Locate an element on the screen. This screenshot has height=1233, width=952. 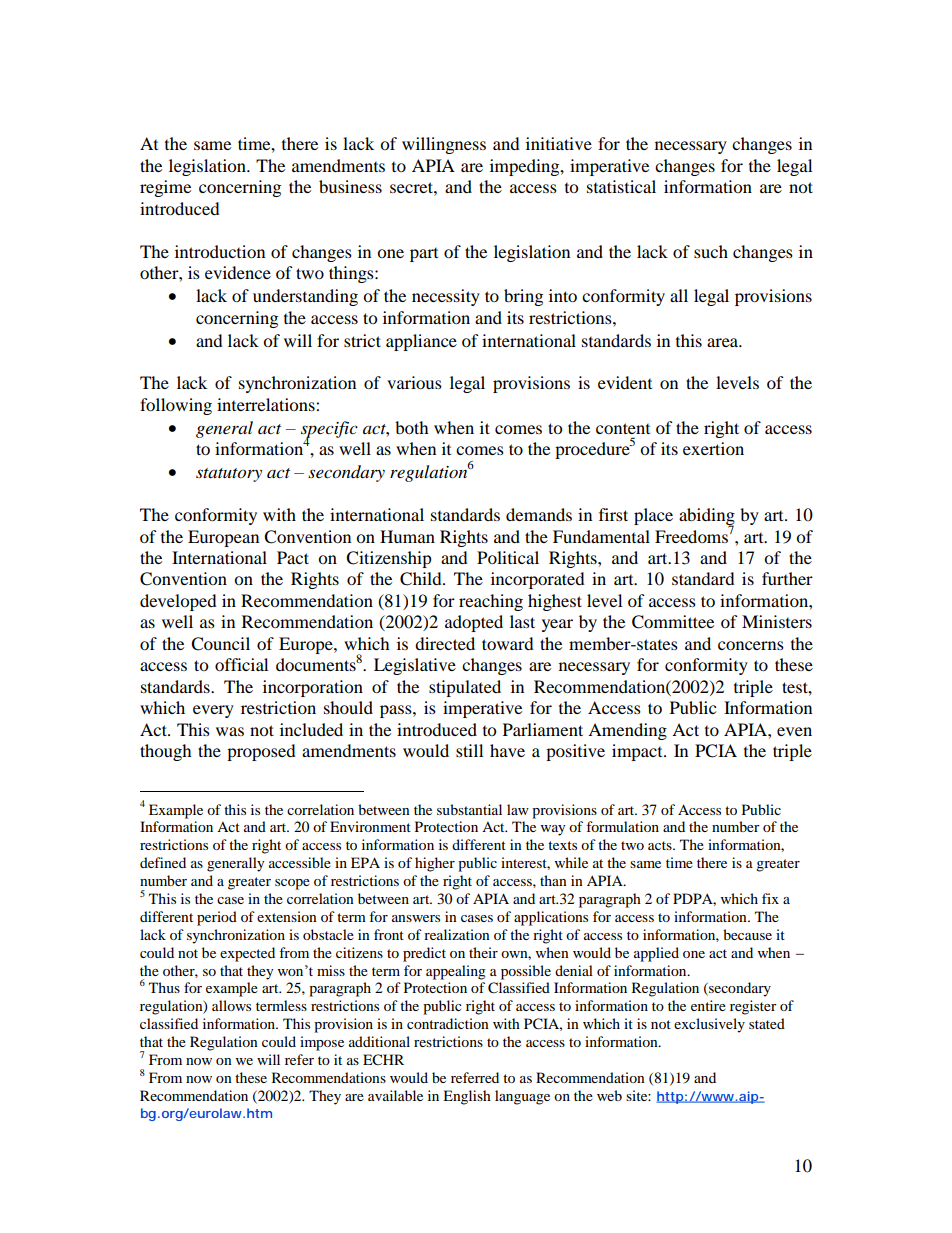
Council is located at coordinates (220, 644).
